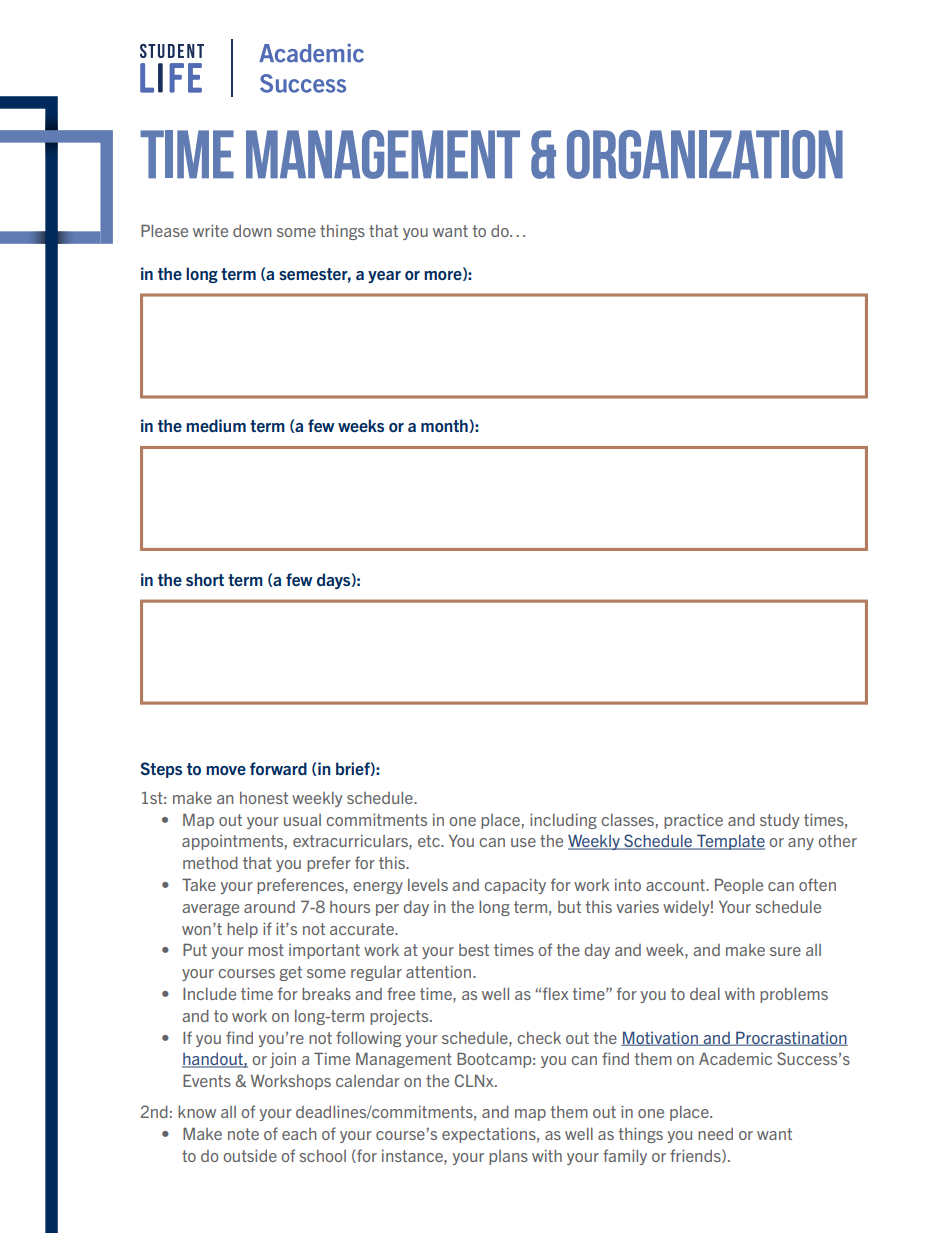  Describe the element at coordinates (739, 886) in the screenshot. I see `People` at that location.
